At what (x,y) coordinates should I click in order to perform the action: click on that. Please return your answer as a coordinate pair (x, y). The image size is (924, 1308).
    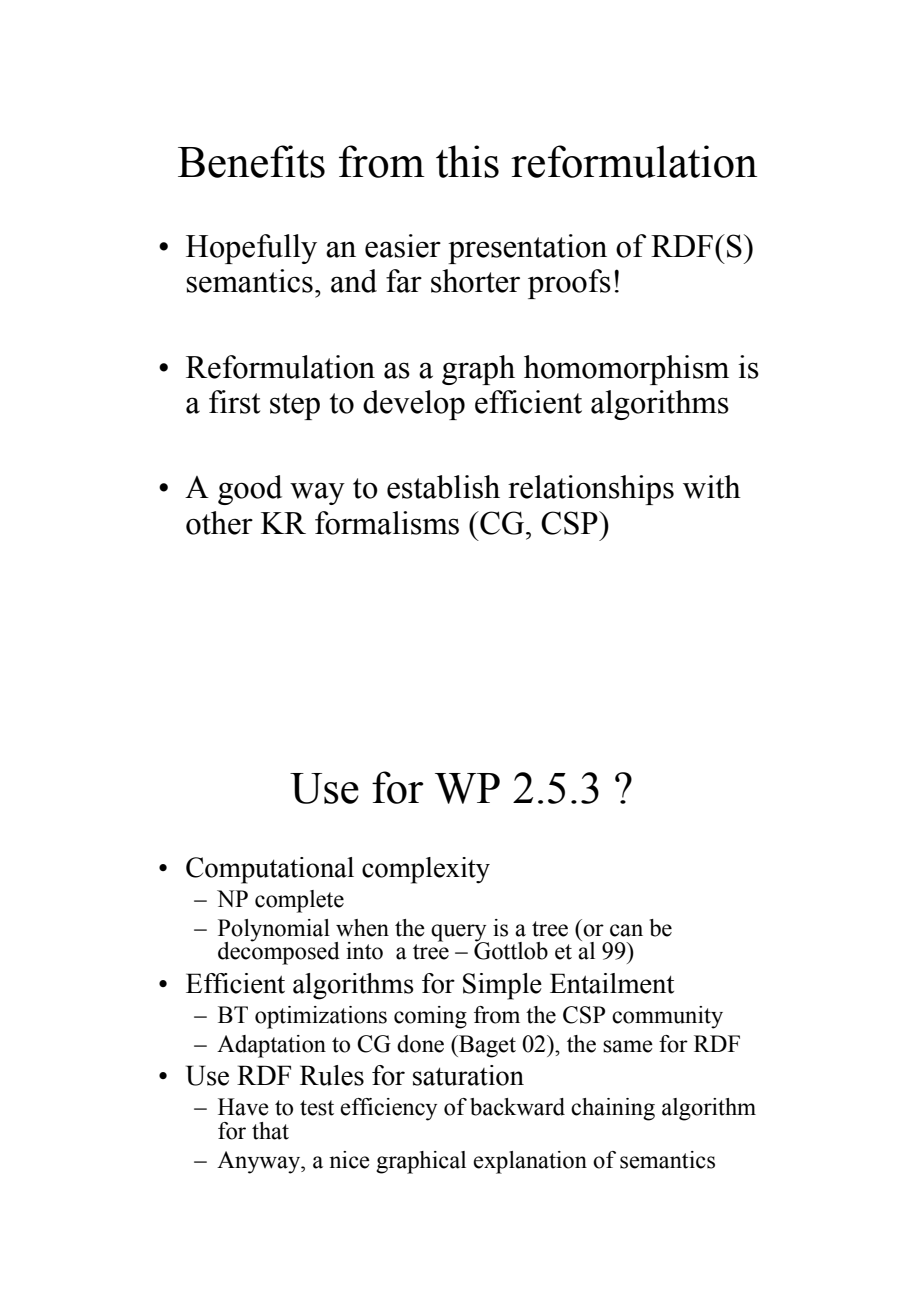
    Looking at the image, I should click on (270, 1131).
